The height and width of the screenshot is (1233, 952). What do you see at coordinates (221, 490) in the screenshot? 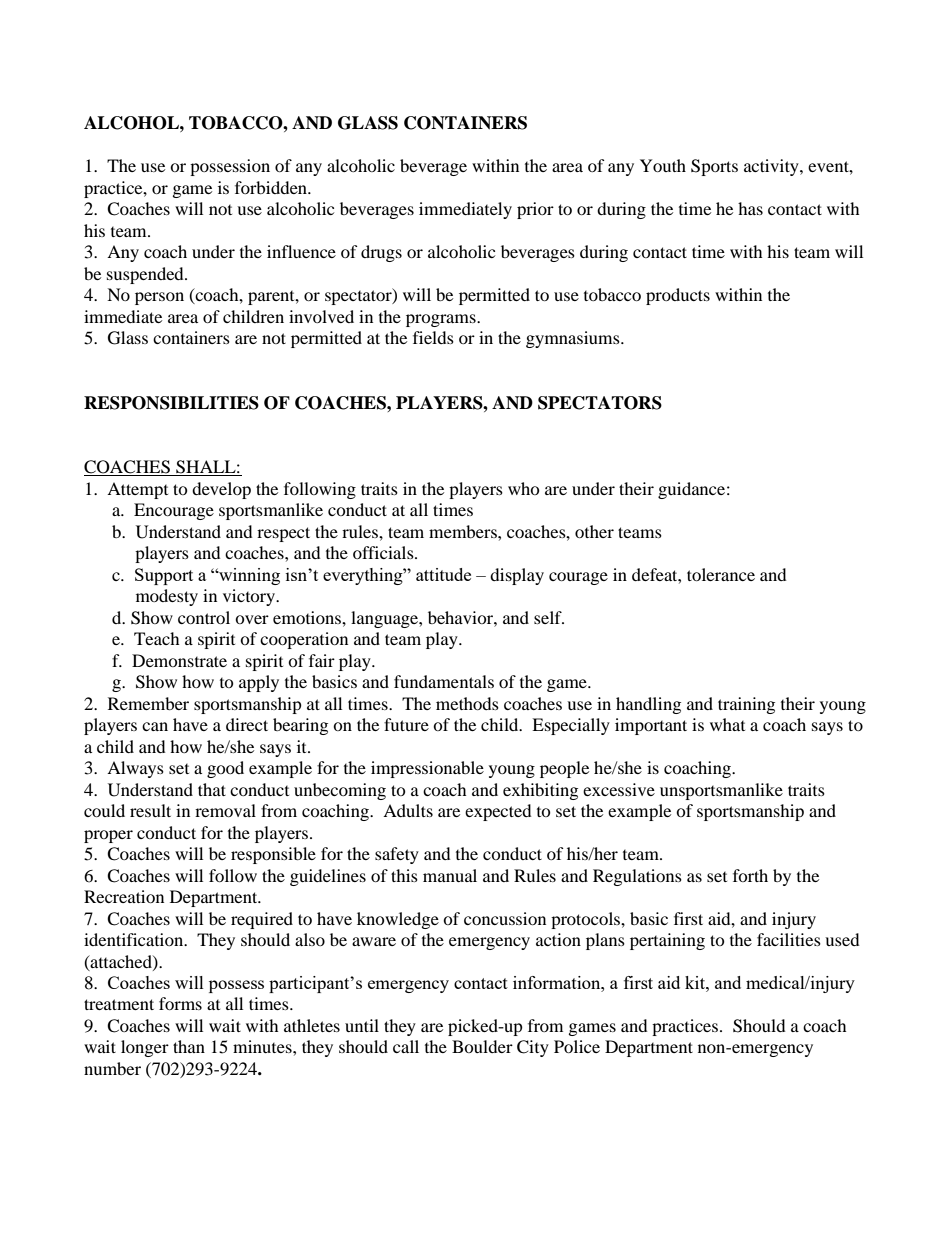
I see `develop` at bounding box center [221, 490].
